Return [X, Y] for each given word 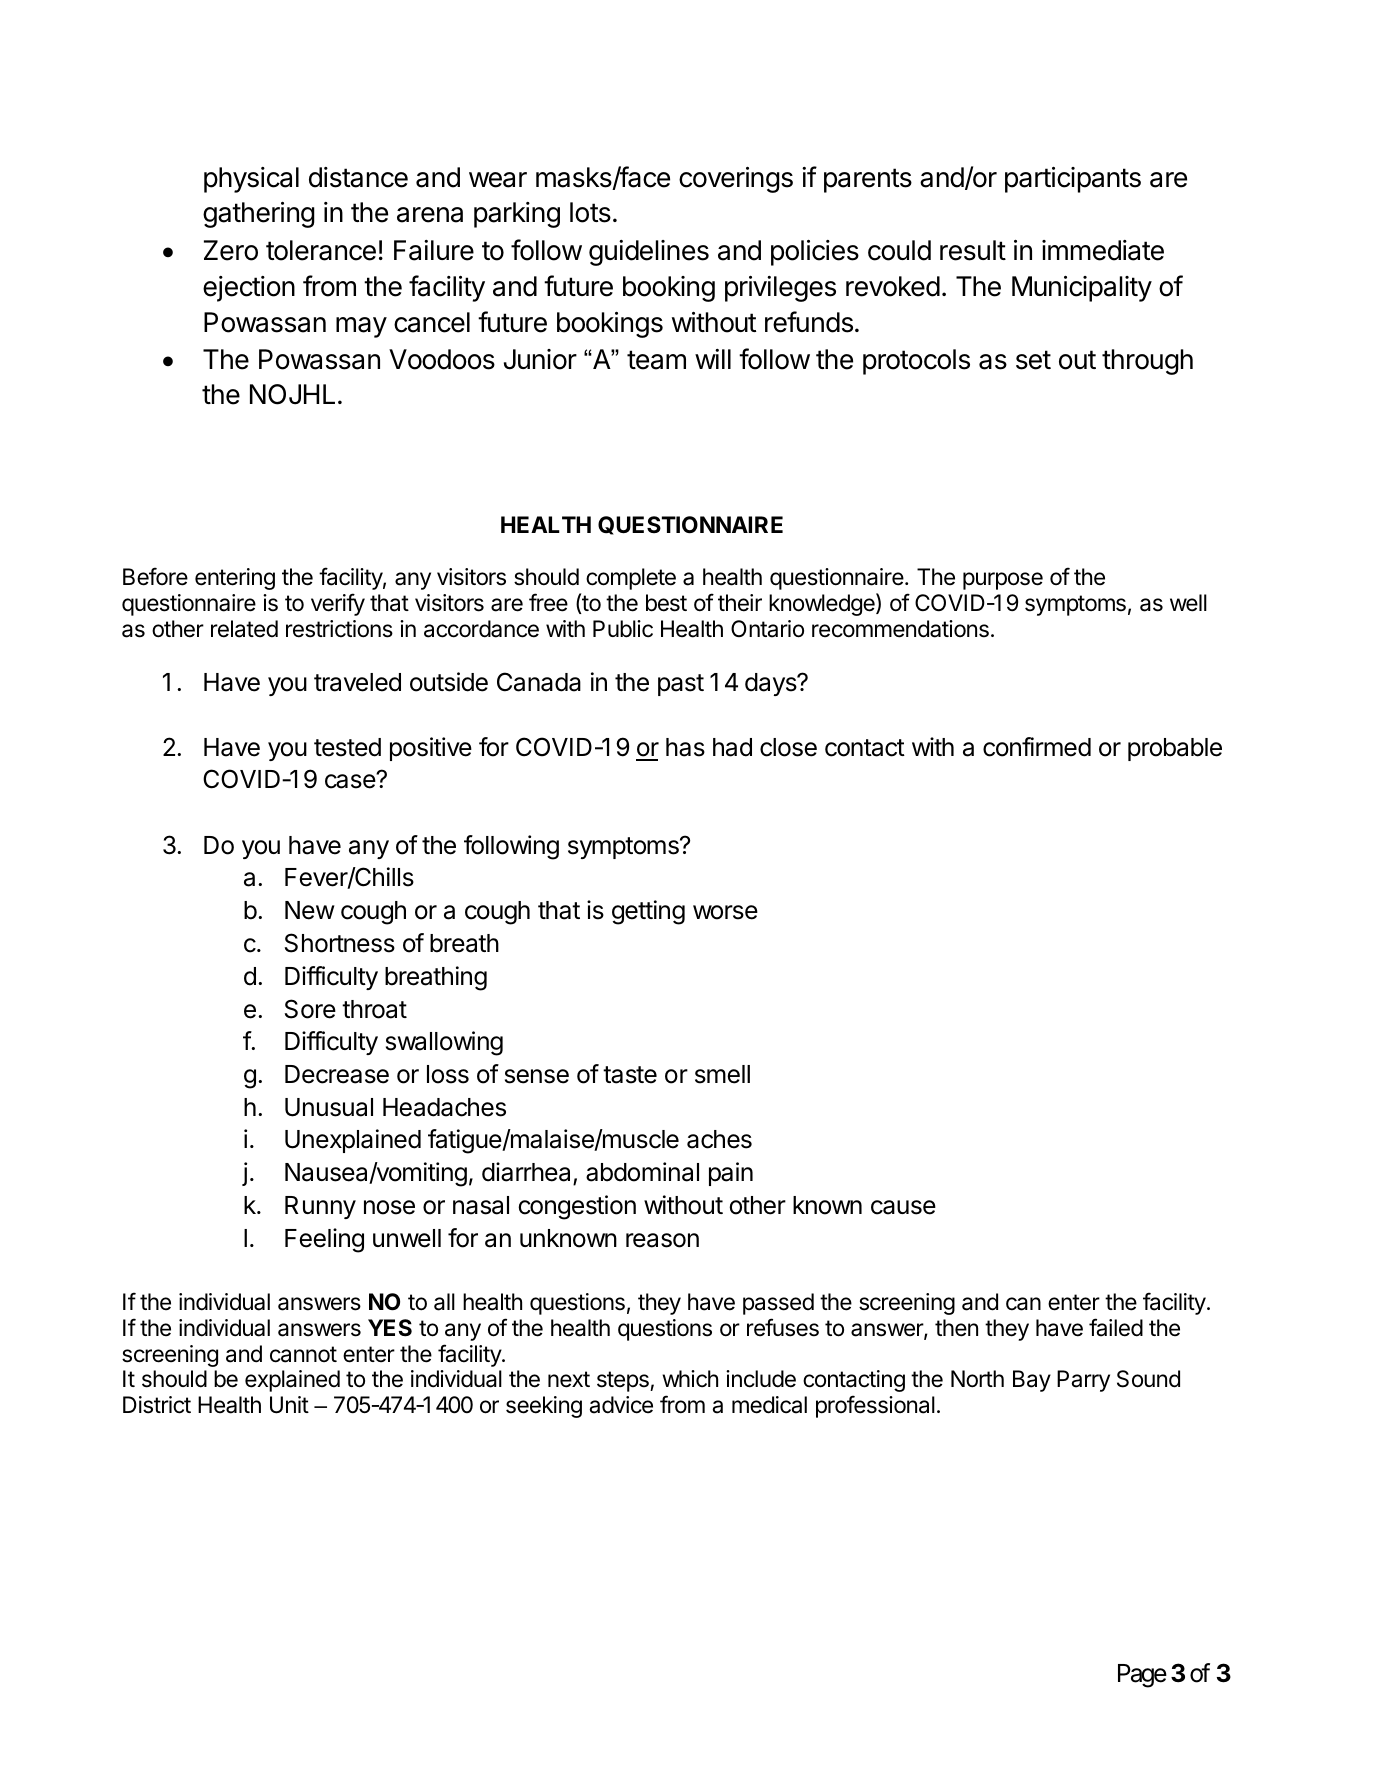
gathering [259, 215]
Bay [1032, 1381]
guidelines [649, 253]
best [666, 603]
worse [725, 912]
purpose [1003, 581]
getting [648, 912]
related [244, 629]
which [690, 1379]
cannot [303, 1354]
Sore [310, 1009]
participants [1073, 180]
